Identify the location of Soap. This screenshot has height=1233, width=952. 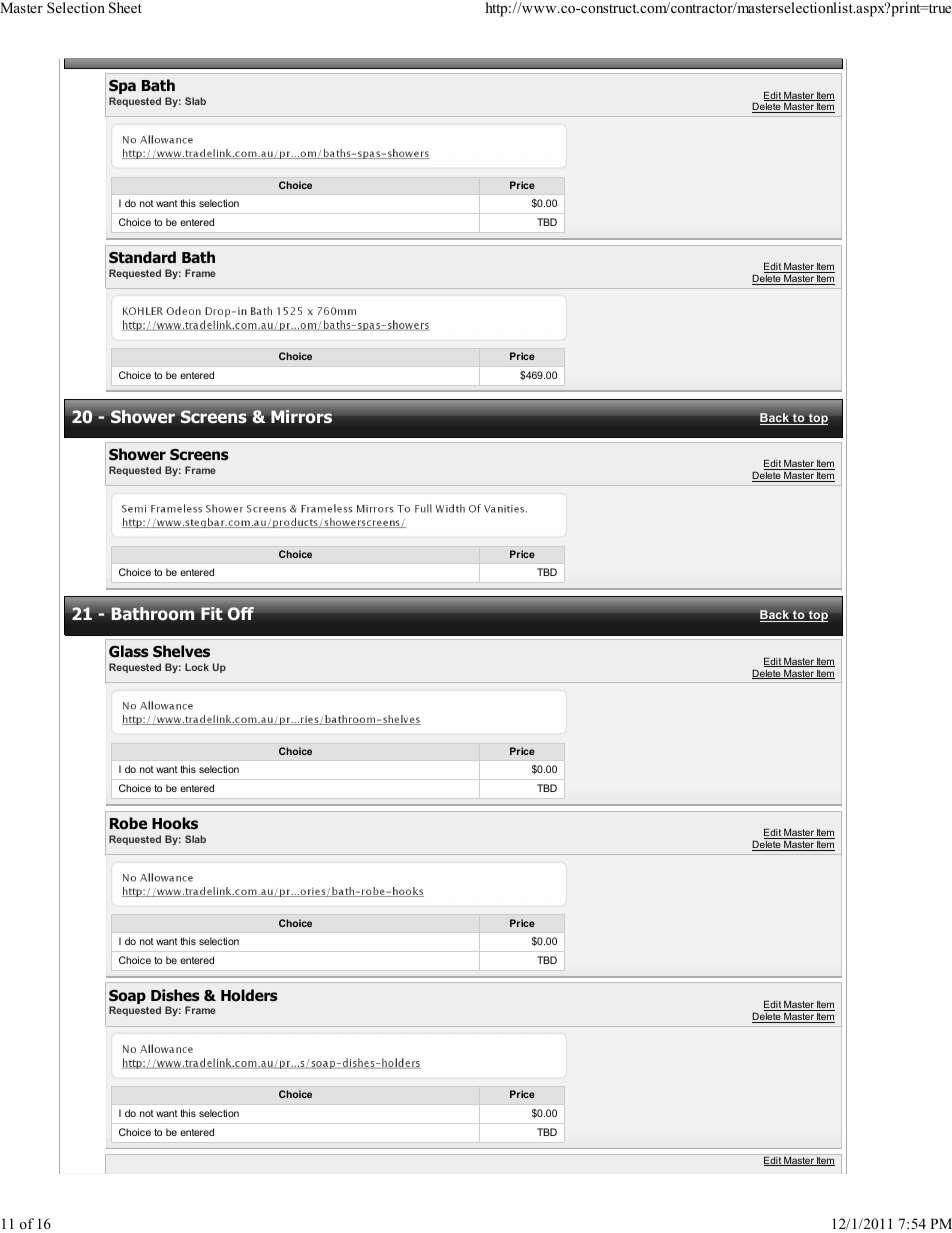
(127, 998).
